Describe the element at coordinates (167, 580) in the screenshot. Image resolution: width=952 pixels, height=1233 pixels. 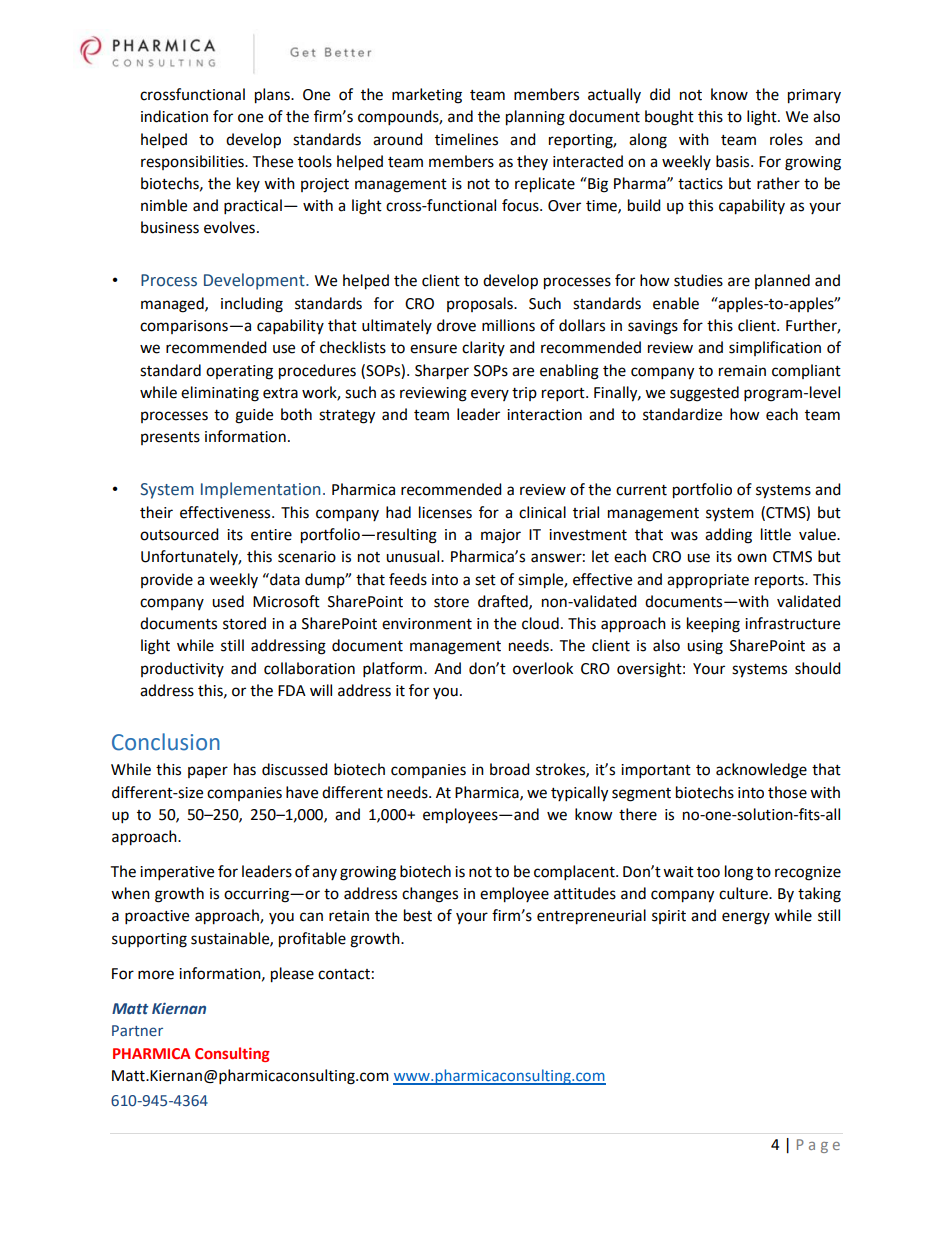
I see `provide` at that location.
